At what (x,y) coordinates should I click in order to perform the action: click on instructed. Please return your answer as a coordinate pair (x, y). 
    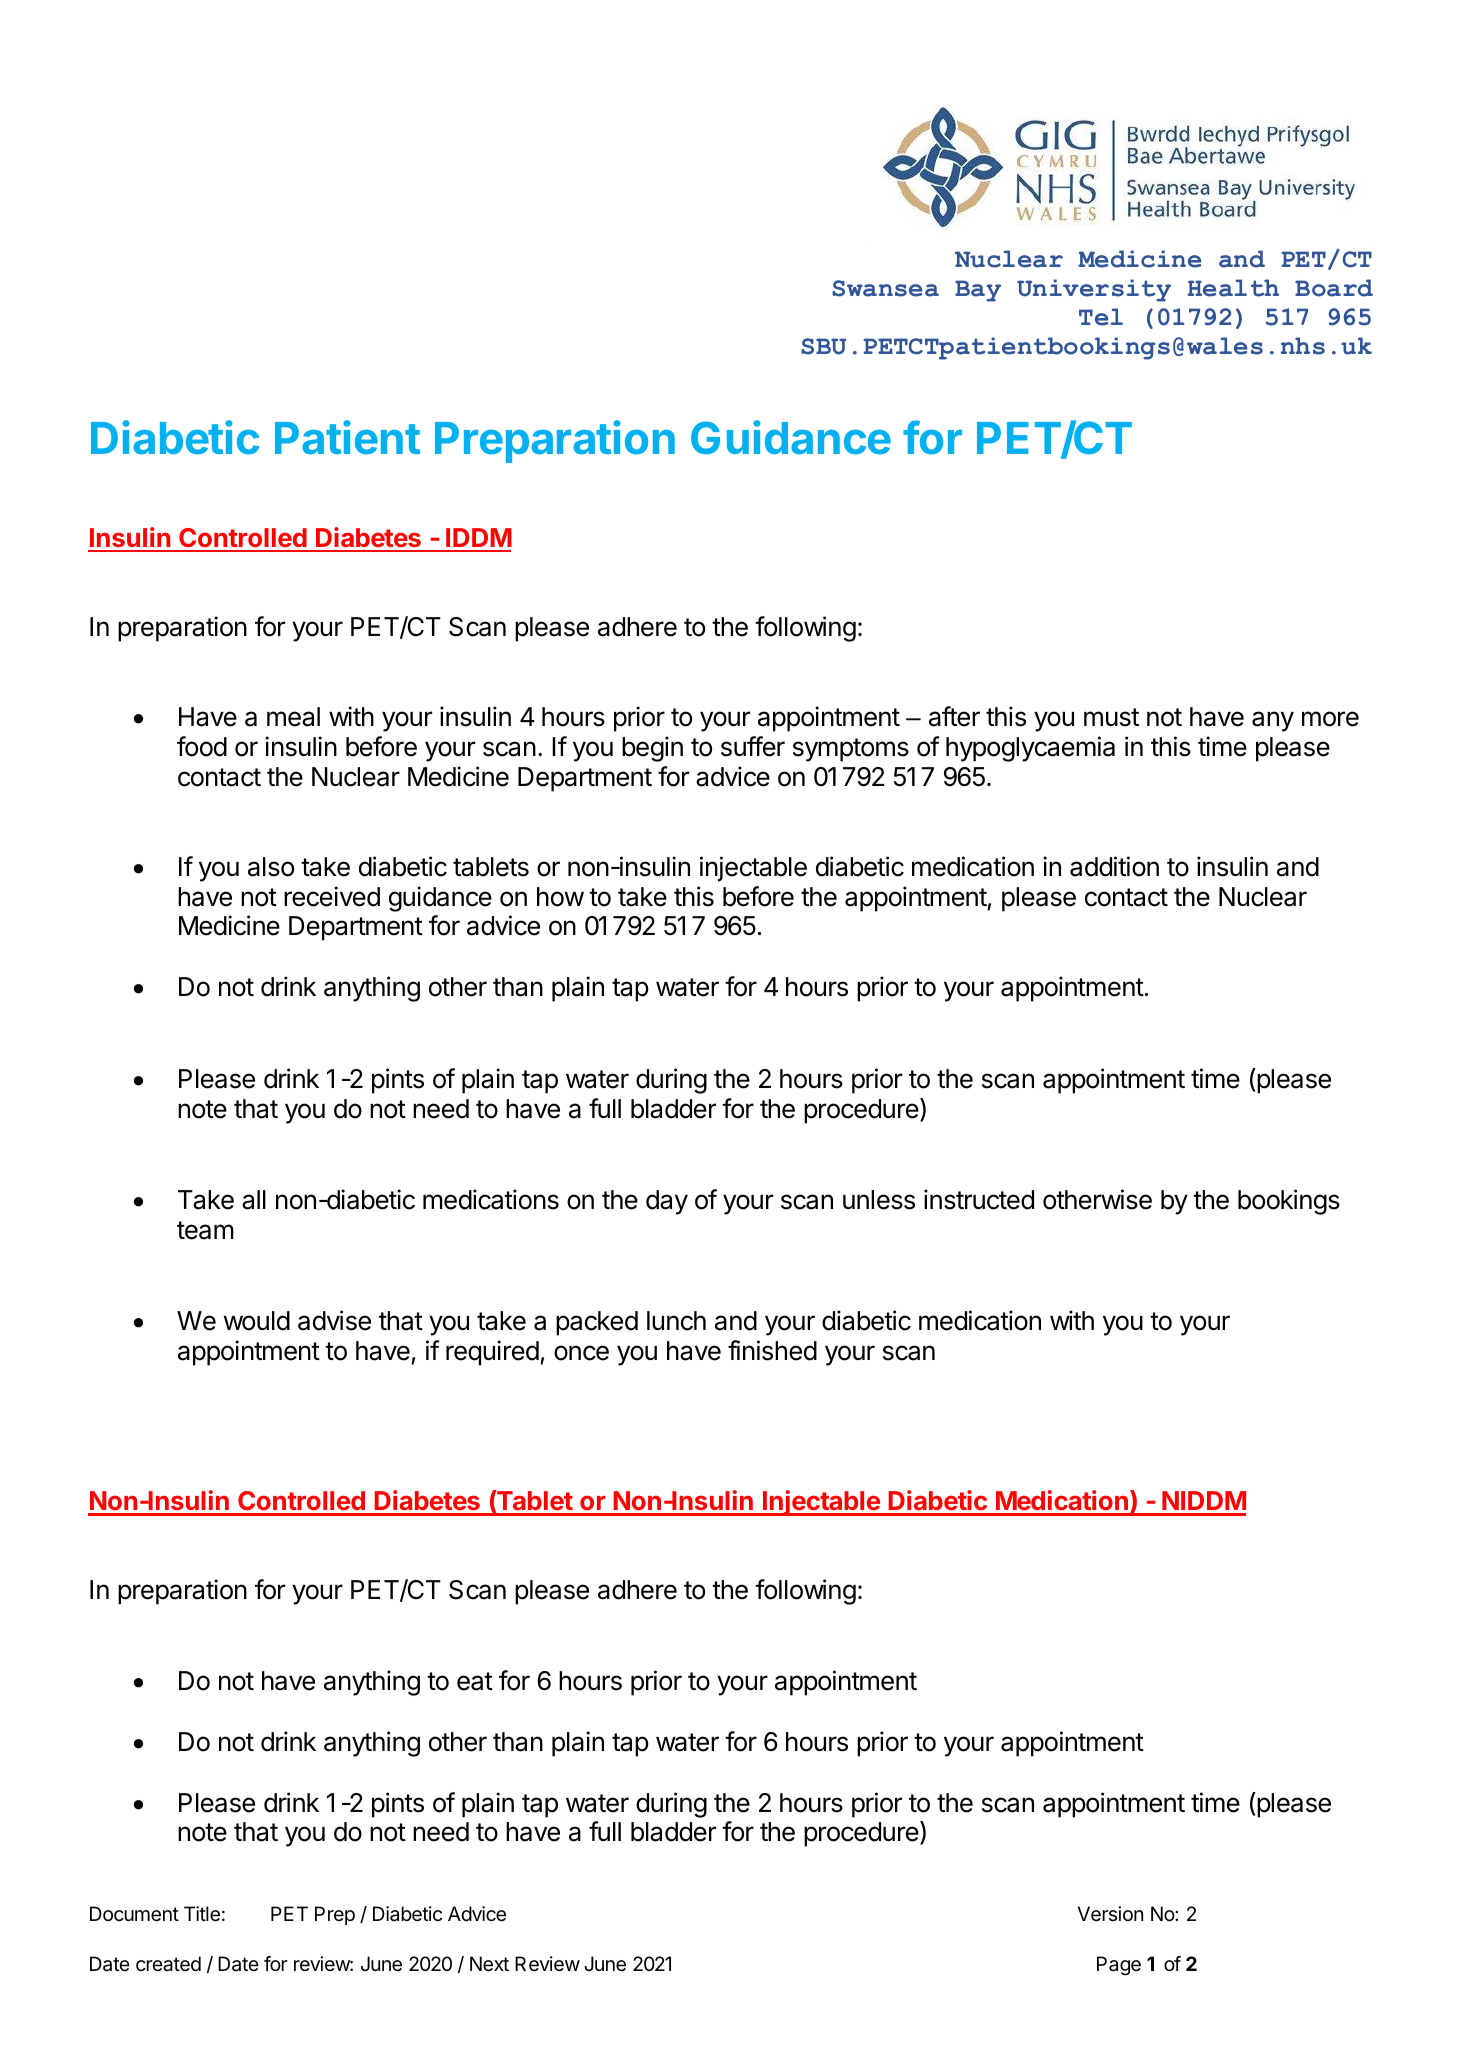
    Looking at the image, I should click on (979, 1199).
